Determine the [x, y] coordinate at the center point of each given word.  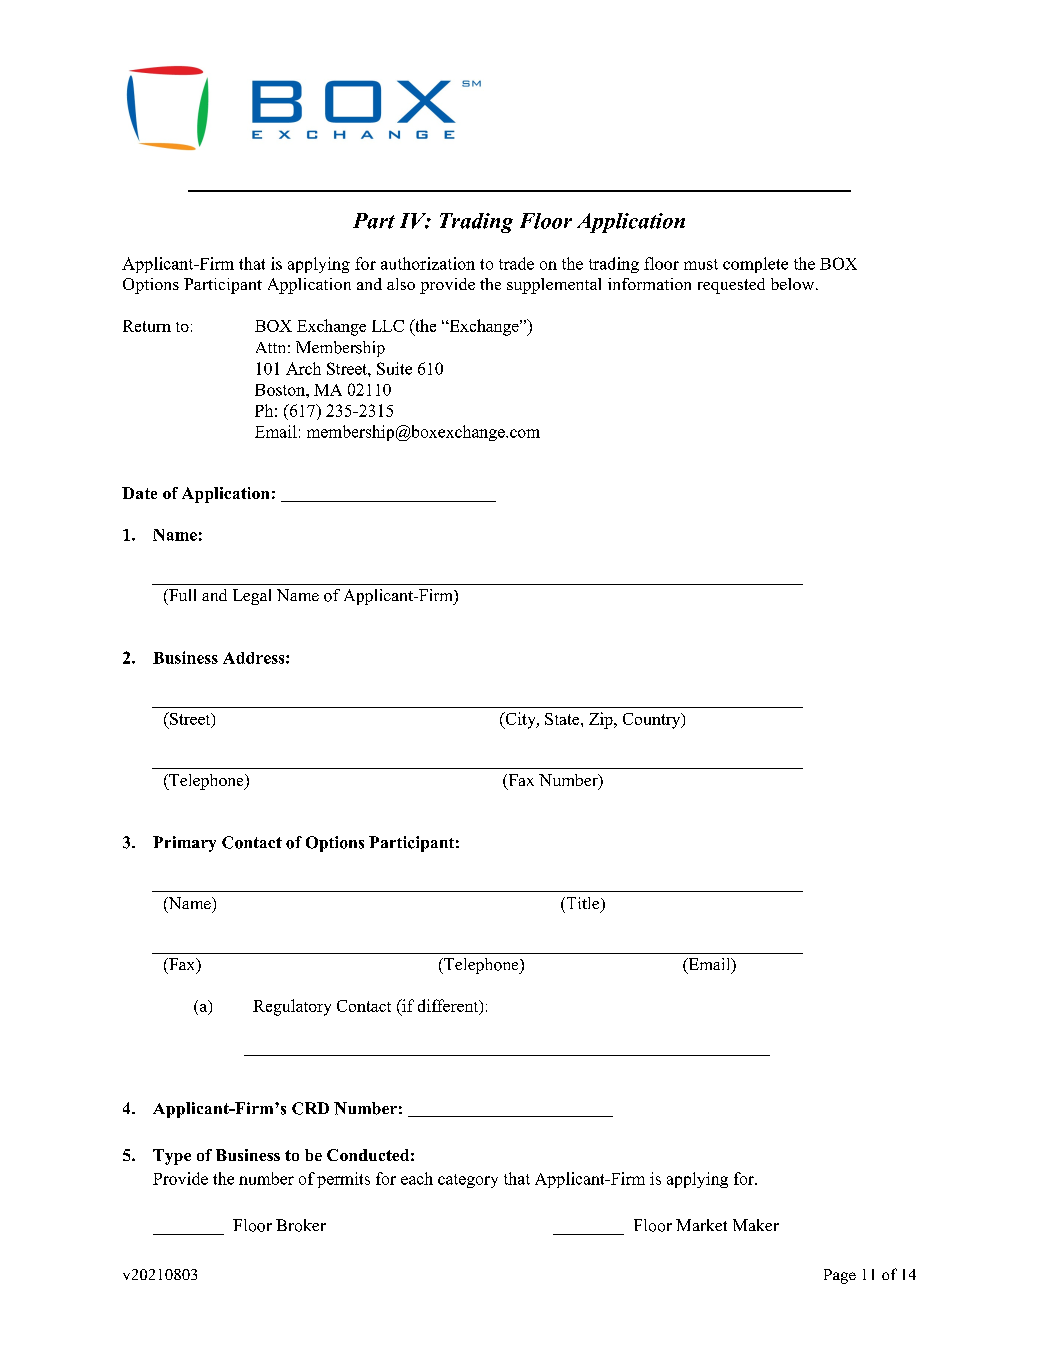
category [468, 1181]
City [520, 720]
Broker [301, 1225]
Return [147, 326]
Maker [756, 1225]
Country [653, 721]
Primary [184, 844]
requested [731, 286]
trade [516, 263]
